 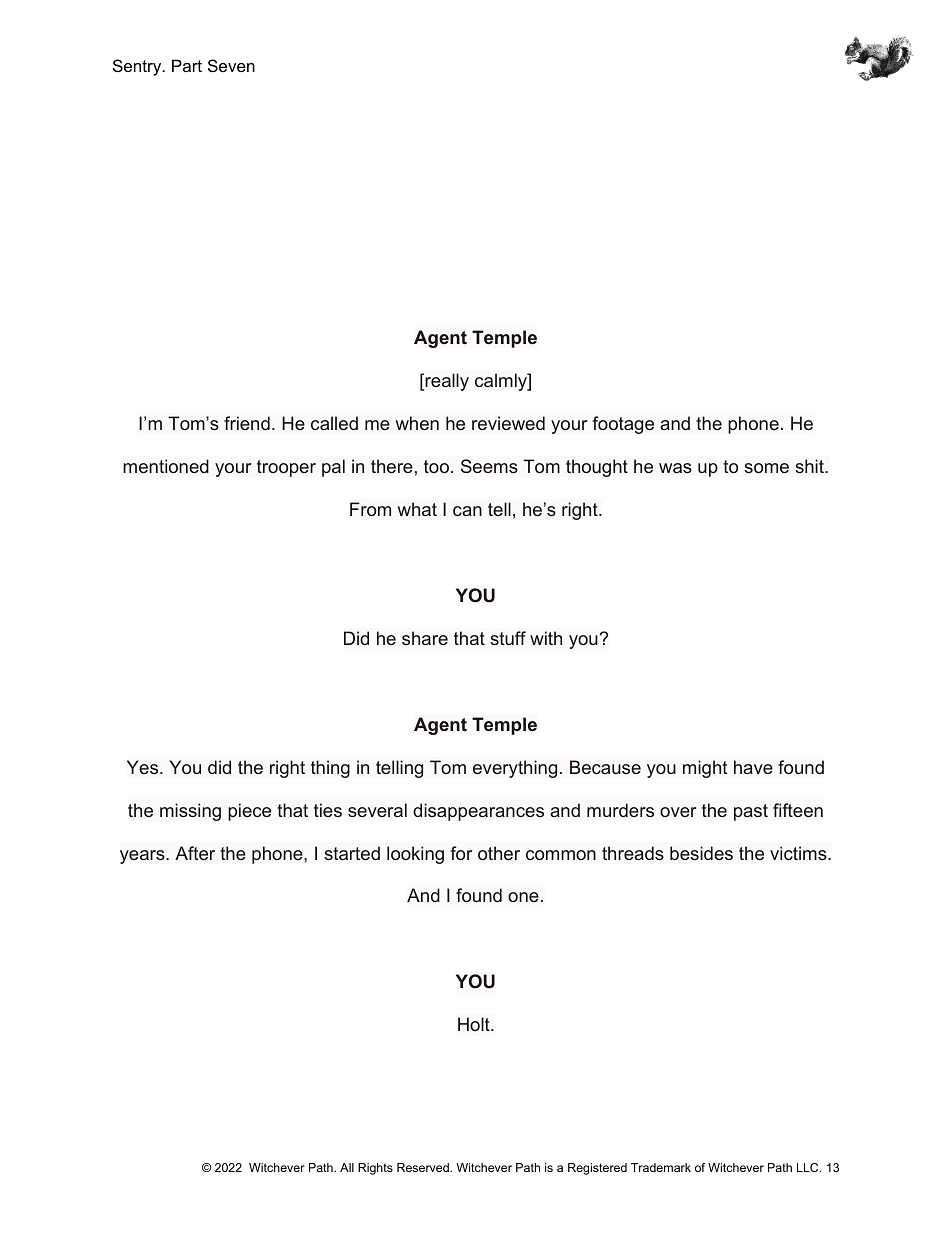 I want to click on After, so click(x=195, y=853).
